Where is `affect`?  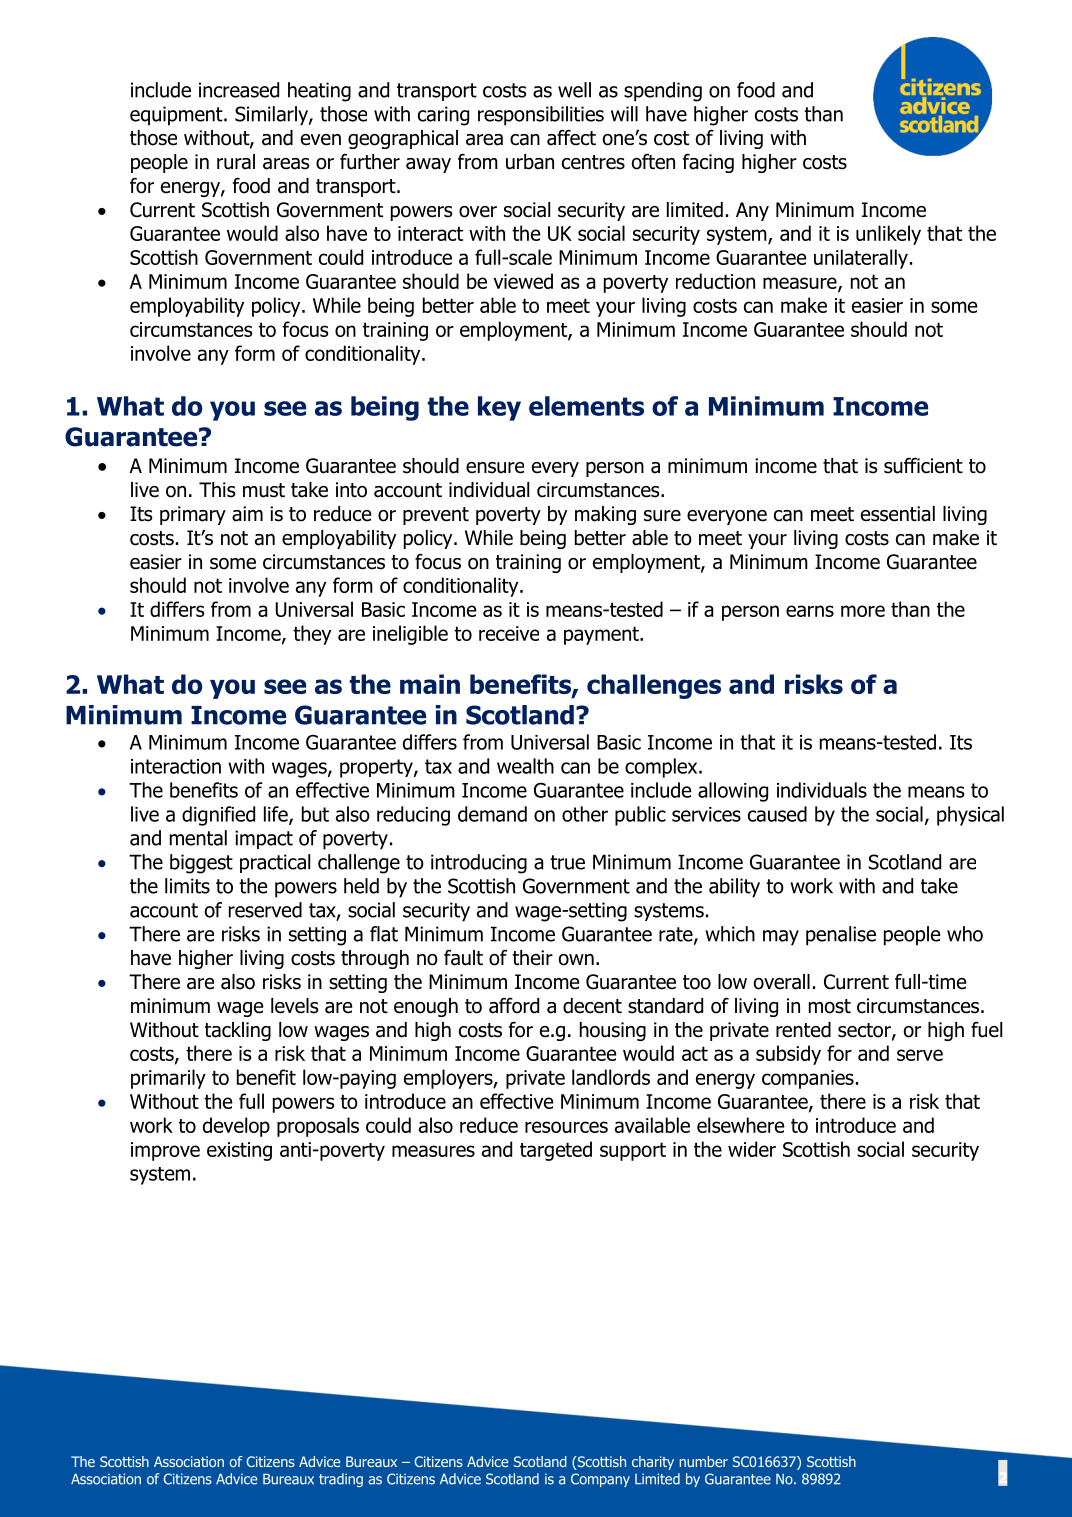
affect is located at coordinates (571, 138).
